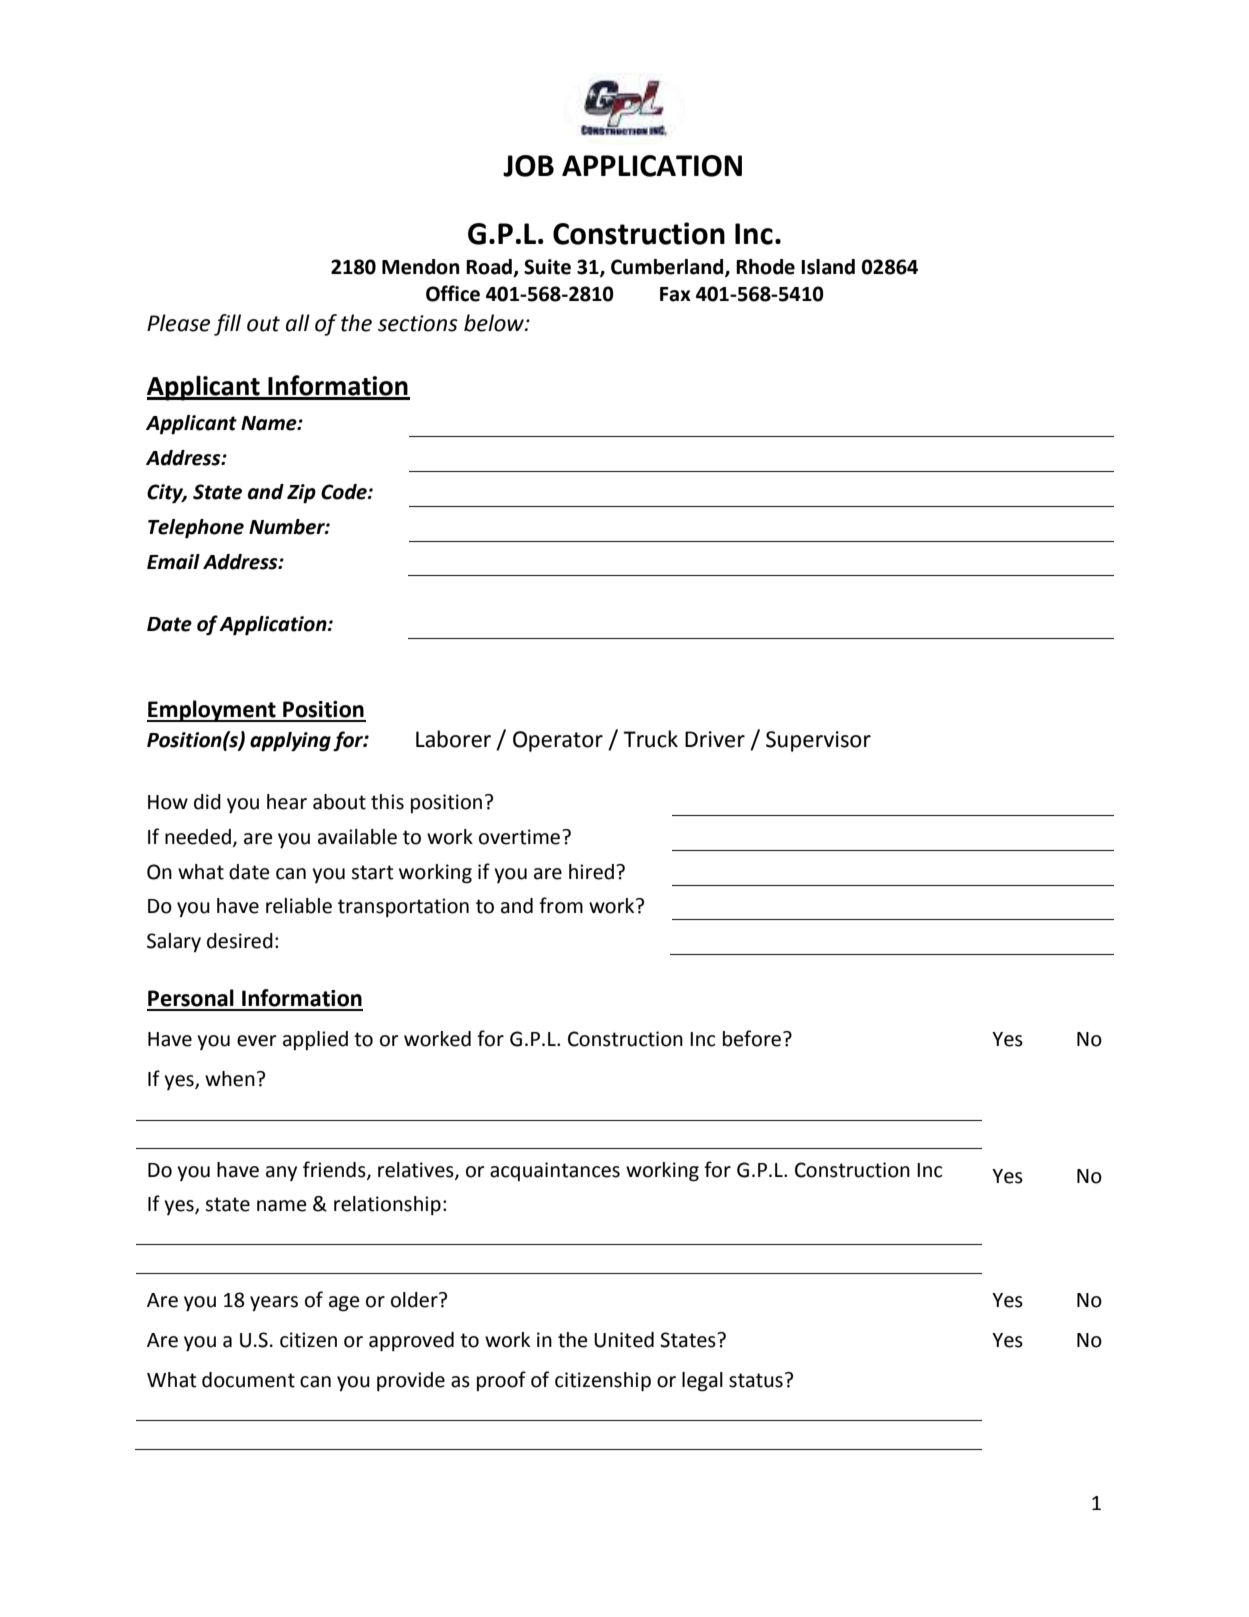 The height and width of the image is (1617, 1249). I want to click on fill, so click(227, 325).
